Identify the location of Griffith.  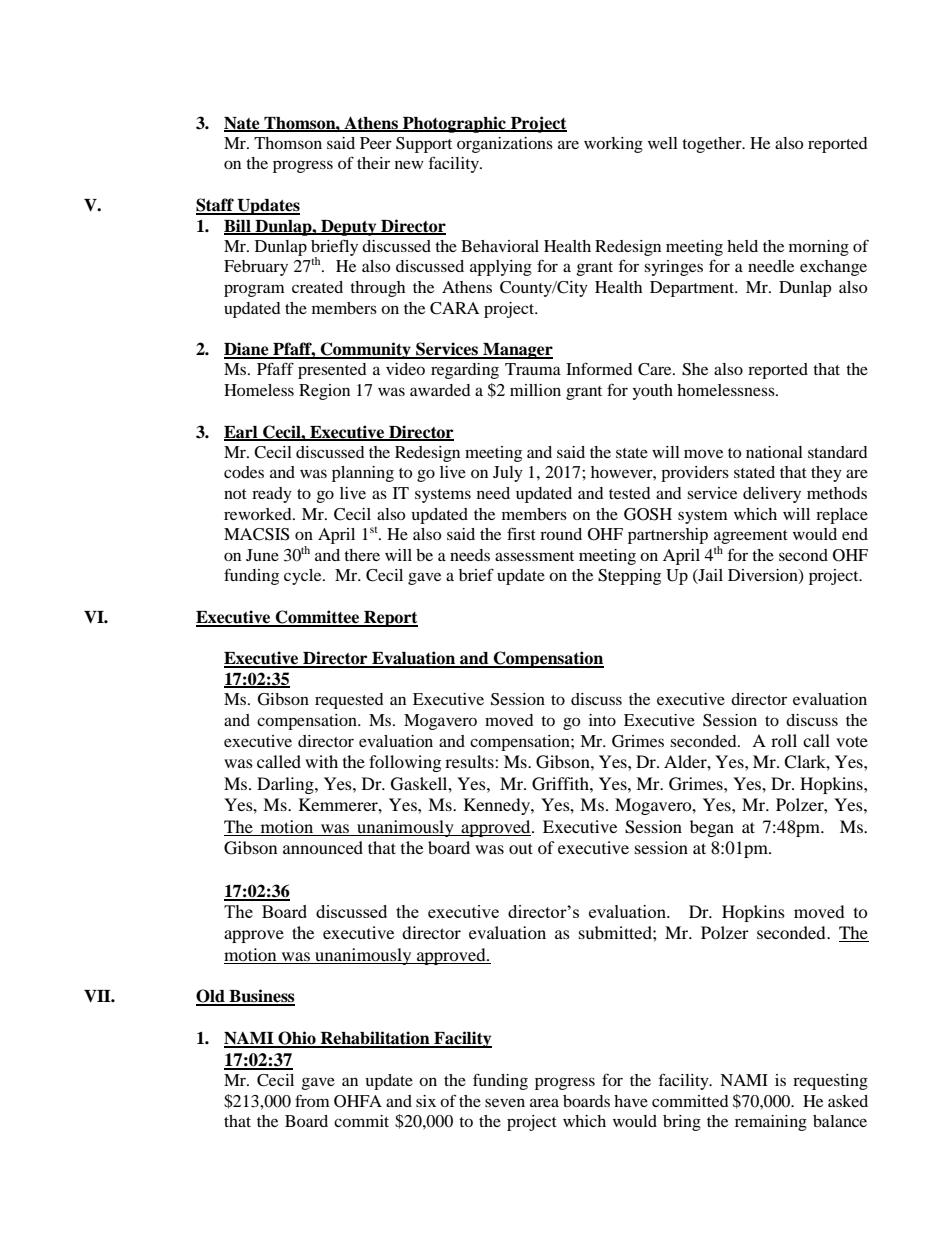
(561, 784).
